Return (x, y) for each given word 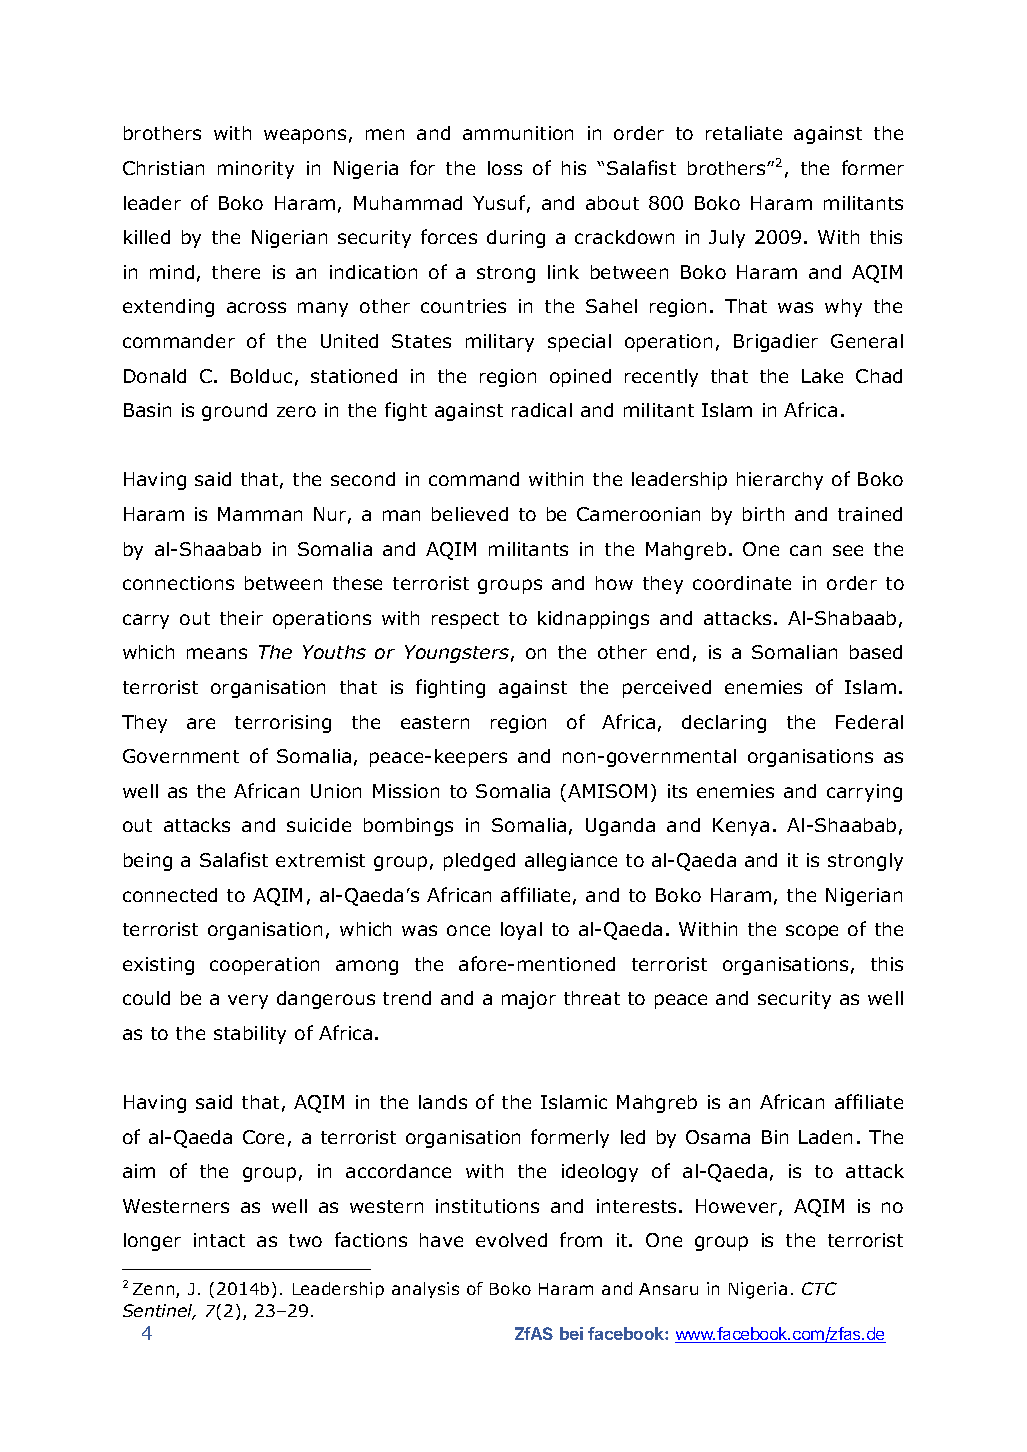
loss (505, 168)
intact (219, 1240)
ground (234, 412)
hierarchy (780, 481)
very (248, 1001)
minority (256, 170)
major (529, 1000)
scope (812, 932)
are (201, 723)
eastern (435, 722)
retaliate (744, 133)
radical (542, 410)
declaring (724, 724)
